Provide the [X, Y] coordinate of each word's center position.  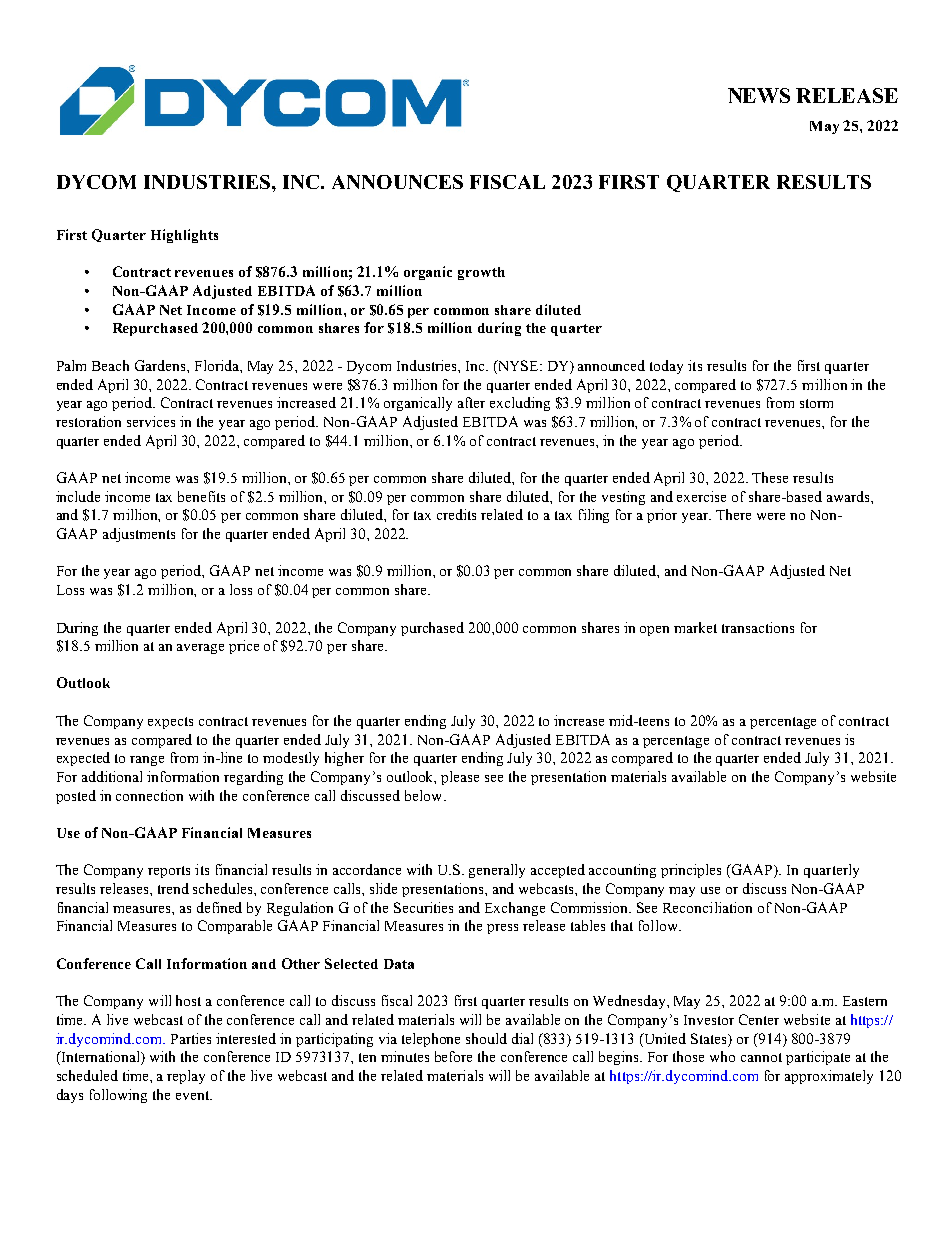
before [453, 1056]
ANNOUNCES [397, 182]
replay [186, 1077]
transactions [758, 627]
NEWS [759, 95]
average [200, 649]
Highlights [184, 236]
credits [456, 514]
